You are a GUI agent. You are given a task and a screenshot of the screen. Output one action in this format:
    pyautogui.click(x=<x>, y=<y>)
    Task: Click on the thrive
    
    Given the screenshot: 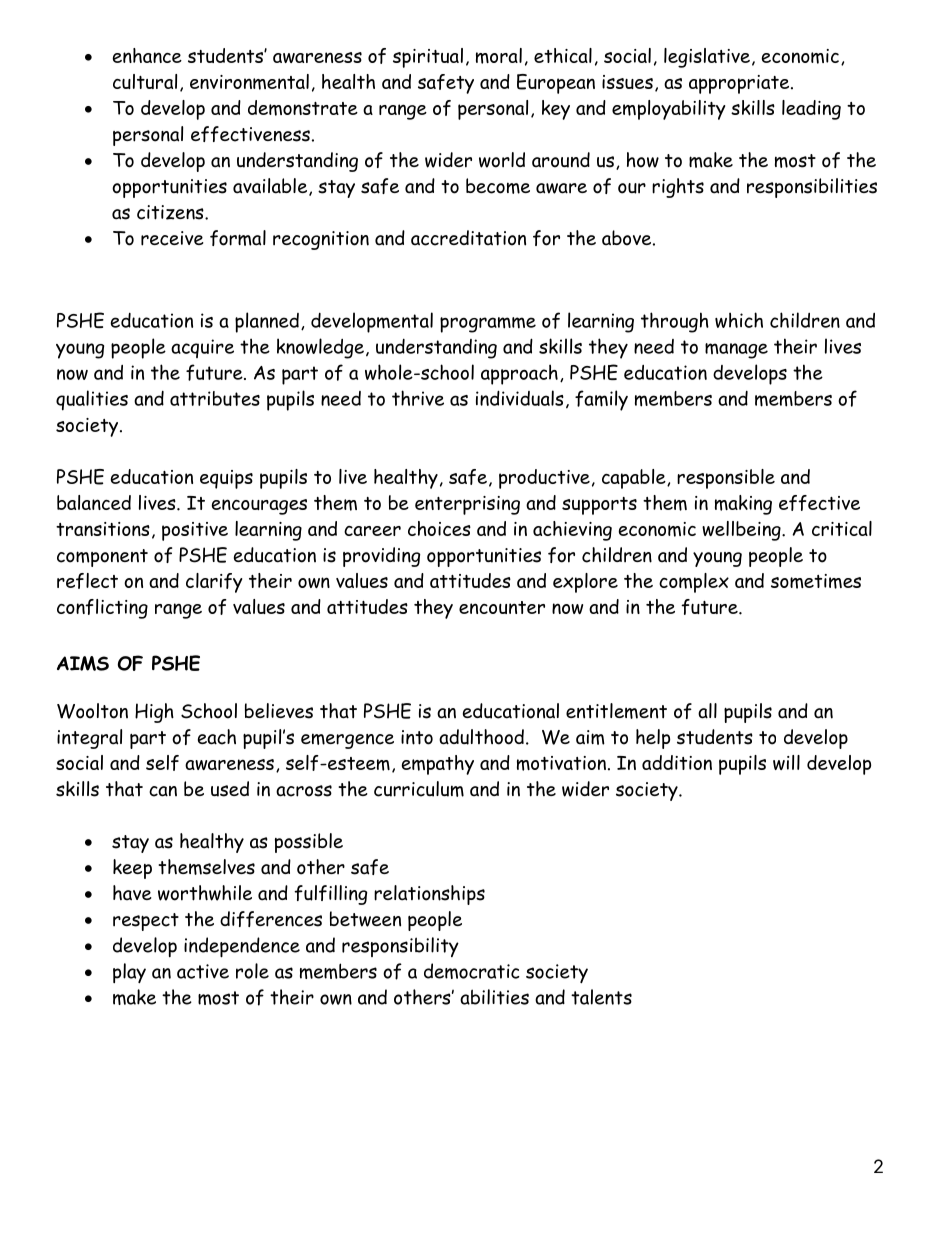 What is the action you would take?
    pyautogui.click(x=418, y=398)
